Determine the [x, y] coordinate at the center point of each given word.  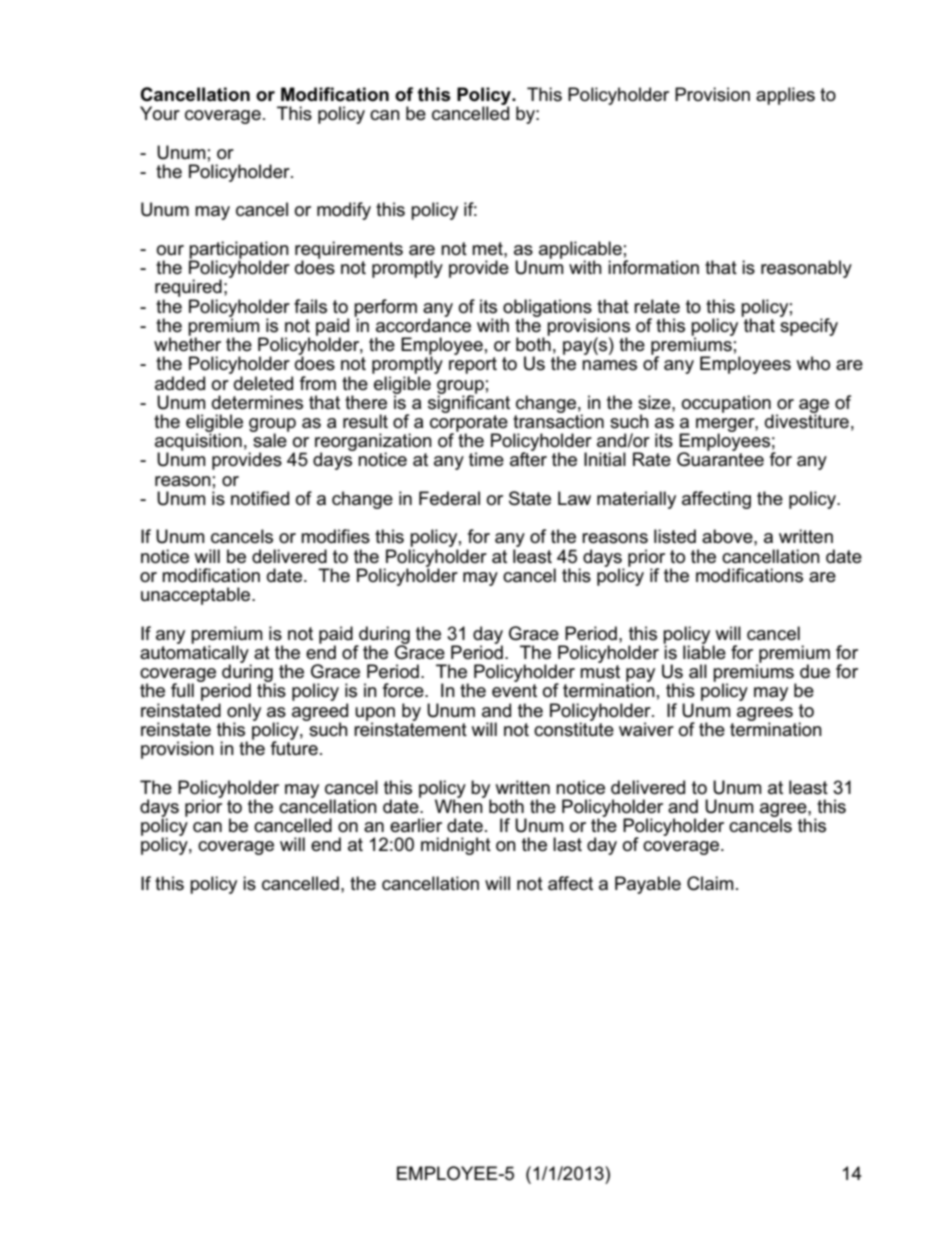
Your [160, 113]
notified [260, 498]
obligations [546, 309]
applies [785, 96]
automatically [195, 654]
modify [344, 211]
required [188, 288]
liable [704, 651]
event [514, 691]
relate [657, 306]
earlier [416, 825]
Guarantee [720, 458]
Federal [449, 498]
